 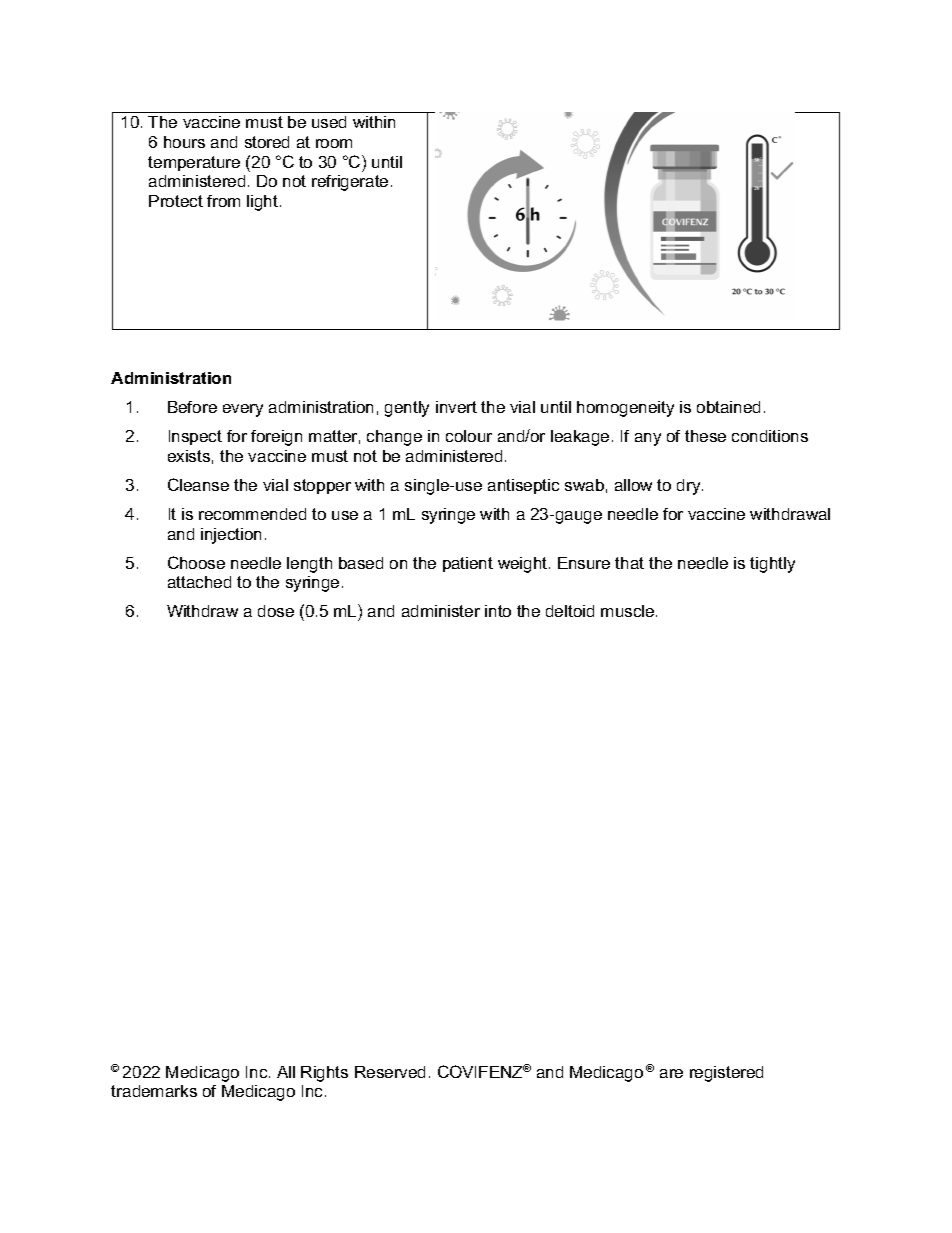 I want to click on into, so click(x=498, y=611).
